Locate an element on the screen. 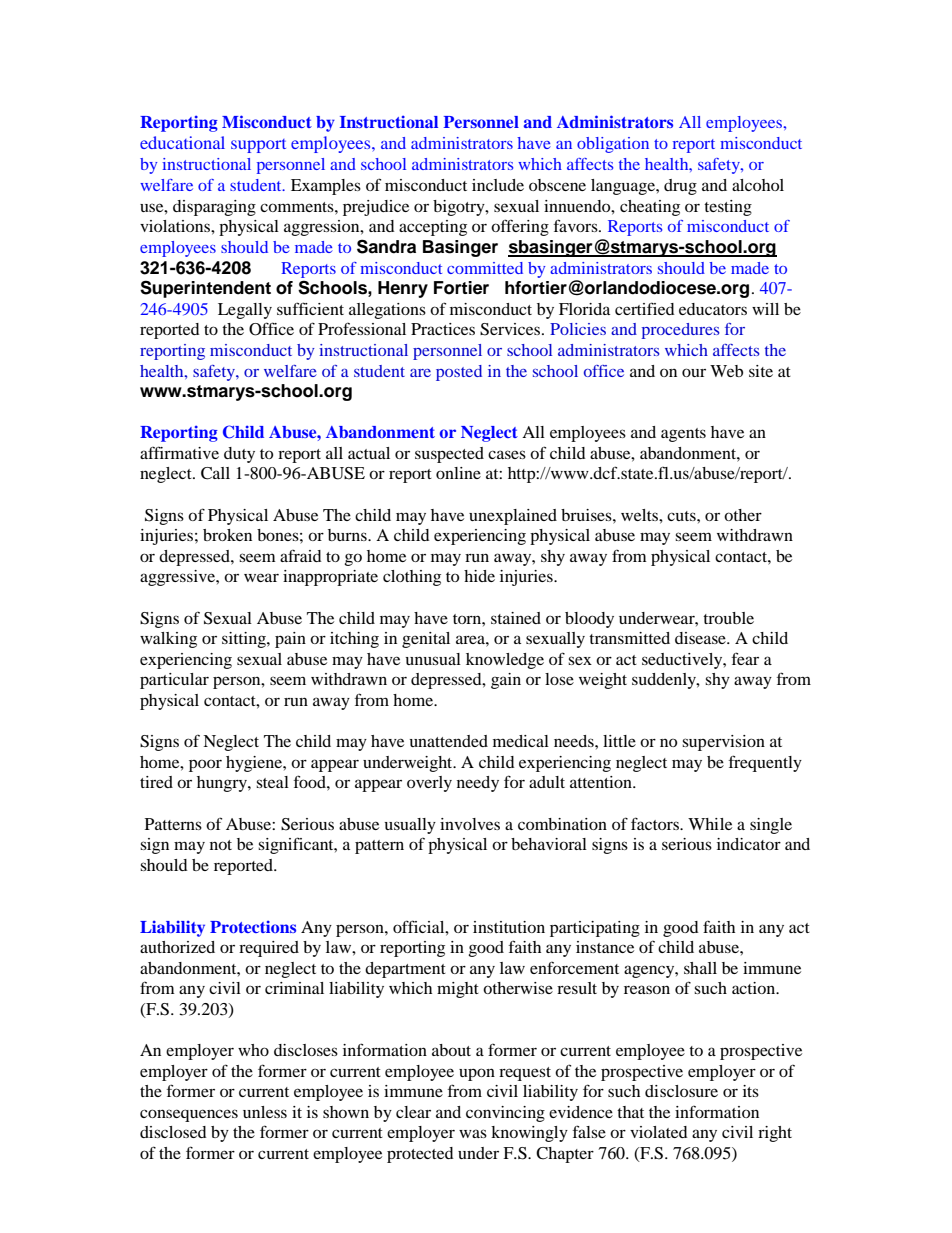 The height and width of the screenshot is (1233, 952). violated is located at coordinates (659, 1132).
